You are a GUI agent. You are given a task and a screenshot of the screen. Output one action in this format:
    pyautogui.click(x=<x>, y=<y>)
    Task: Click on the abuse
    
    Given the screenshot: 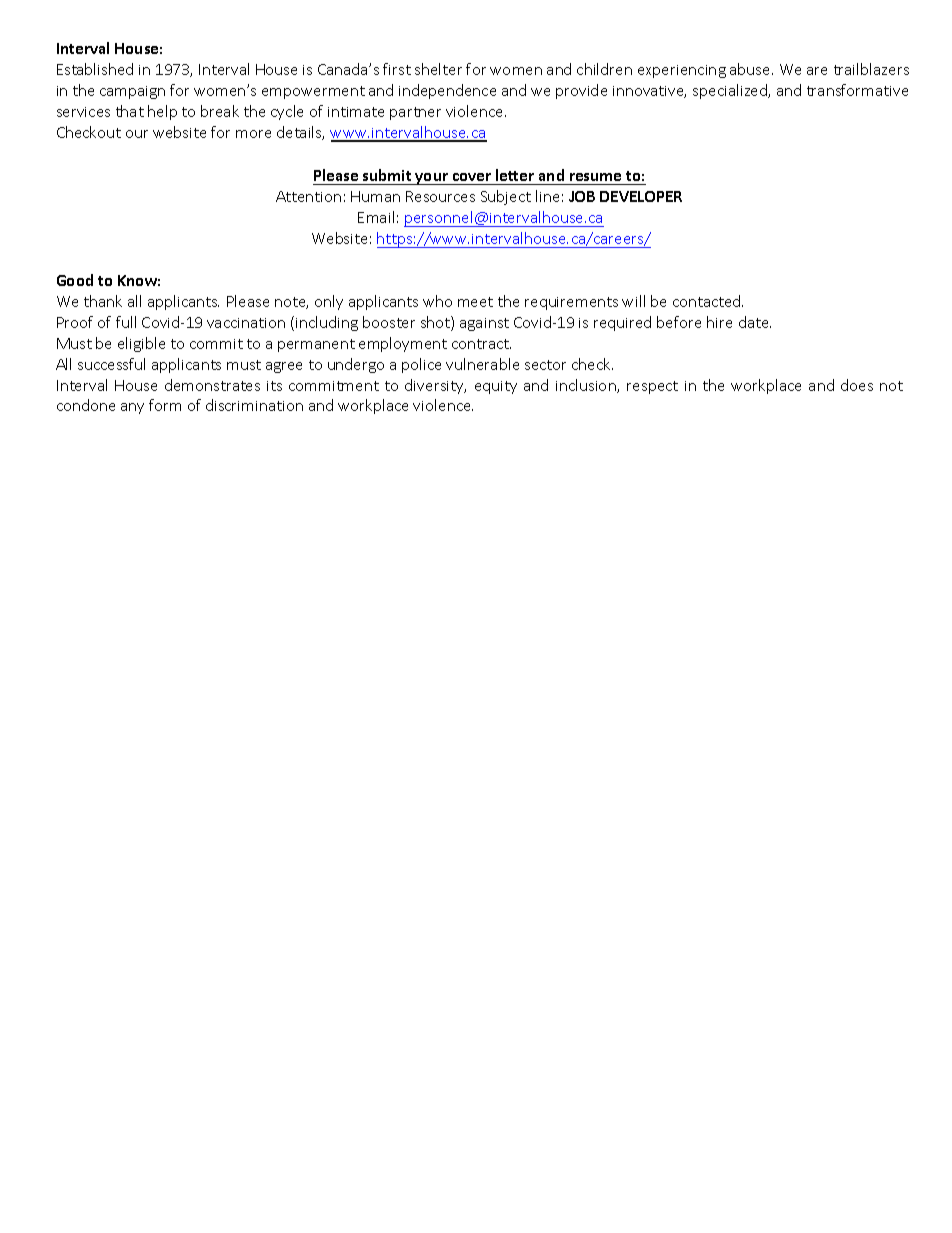 What is the action you would take?
    pyautogui.click(x=751, y=69)
